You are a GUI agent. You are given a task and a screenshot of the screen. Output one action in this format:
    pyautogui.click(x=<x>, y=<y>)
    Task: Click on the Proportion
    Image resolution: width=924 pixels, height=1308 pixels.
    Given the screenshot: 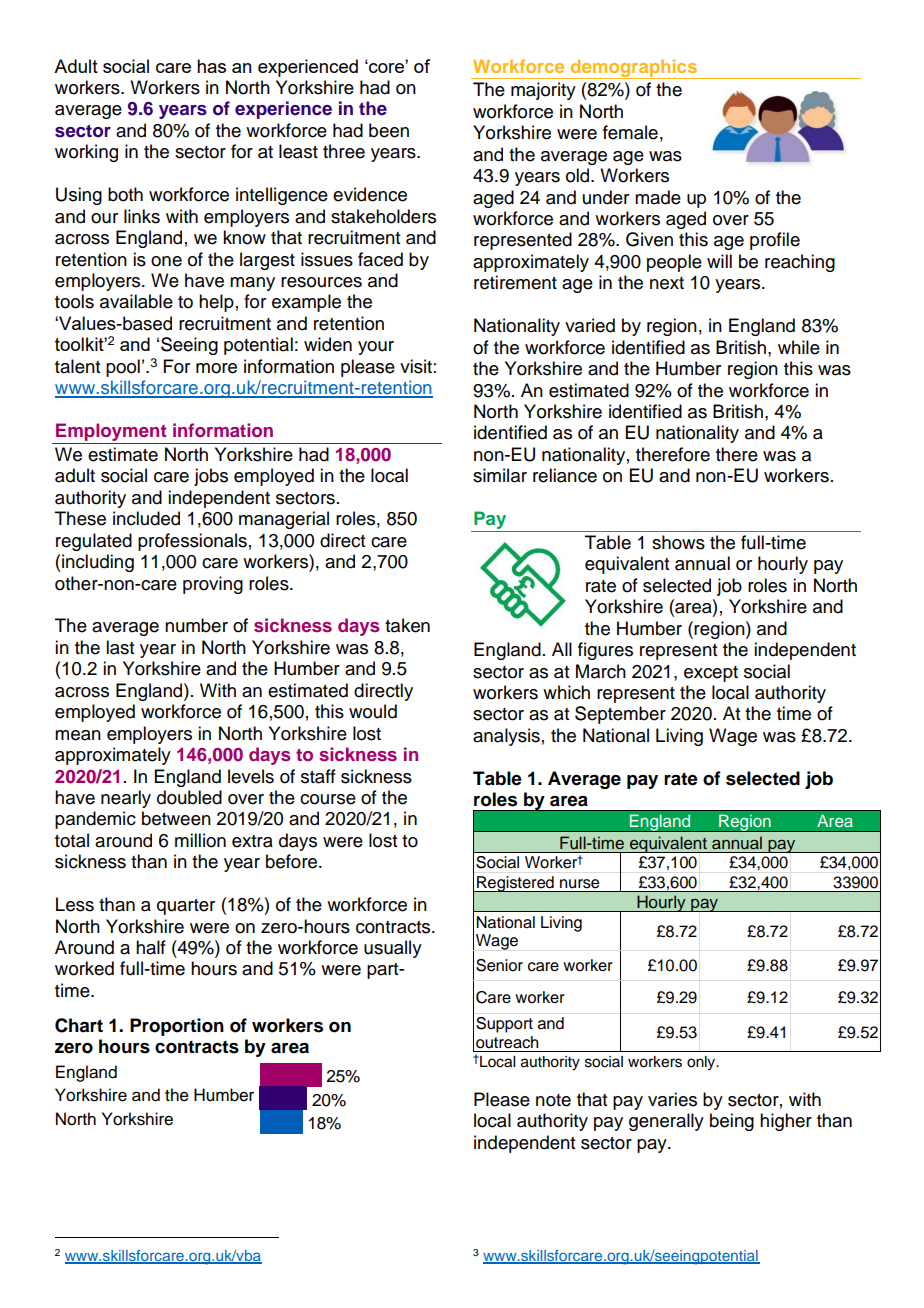 What is the action you would take?
    pyautogui.click(x=177, y=1027)
